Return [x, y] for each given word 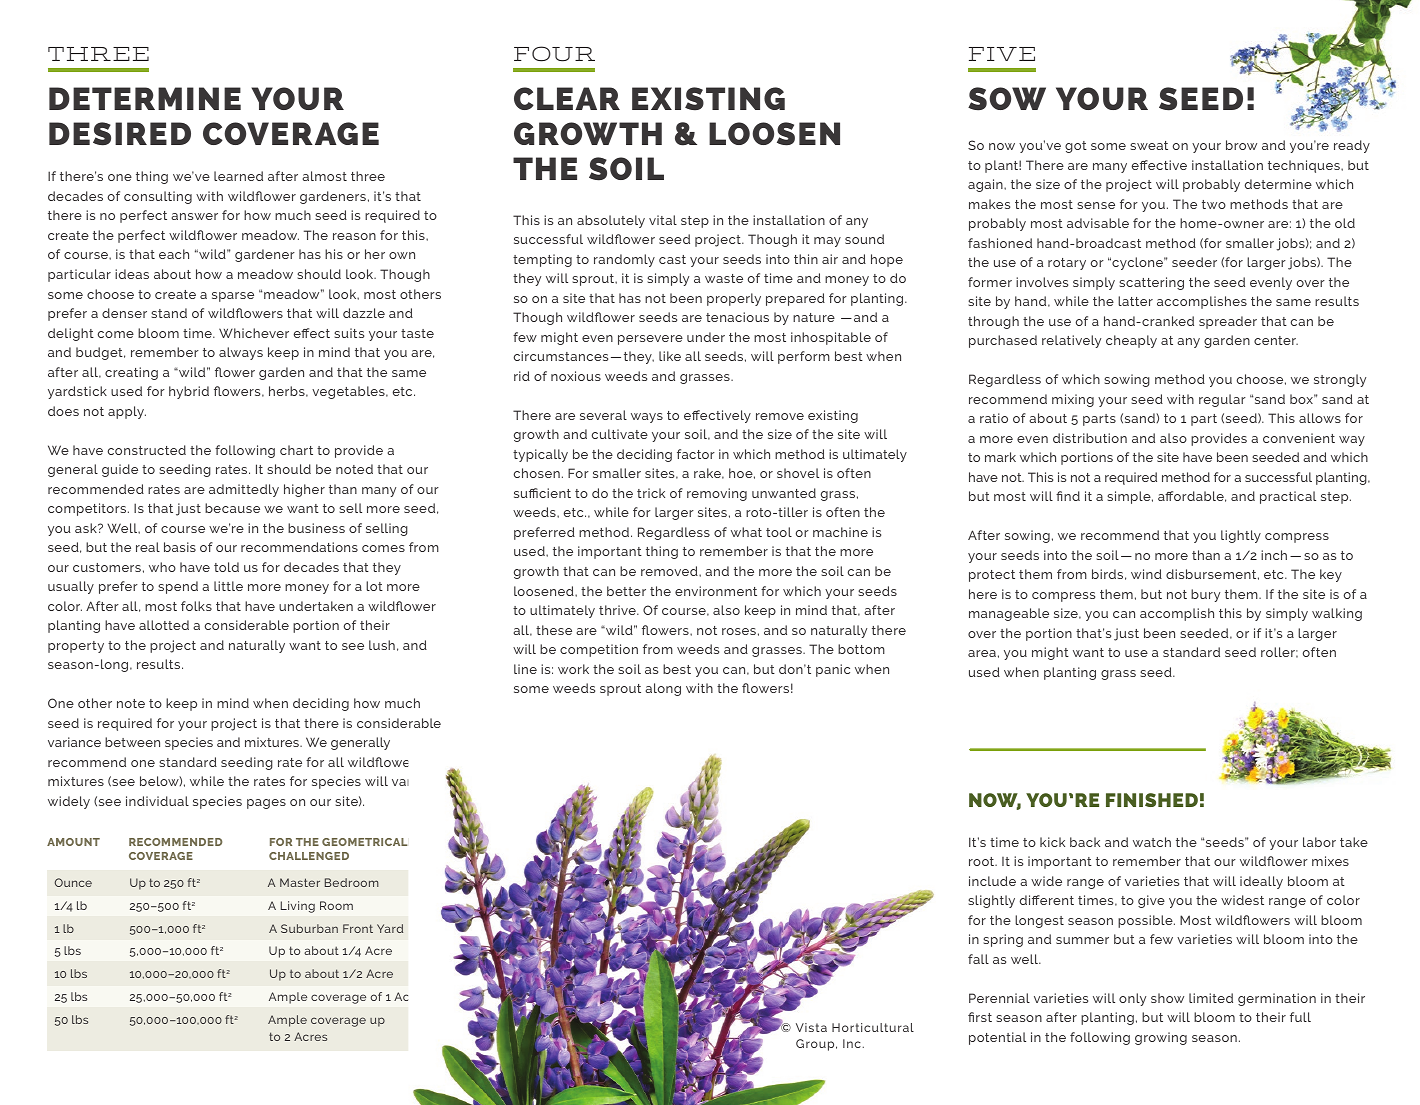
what [746, 532]
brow [1241, 145]
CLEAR [567, 98]
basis [180, 547]
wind [1146, 574]
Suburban [309, 928]
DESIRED [120, 134]
